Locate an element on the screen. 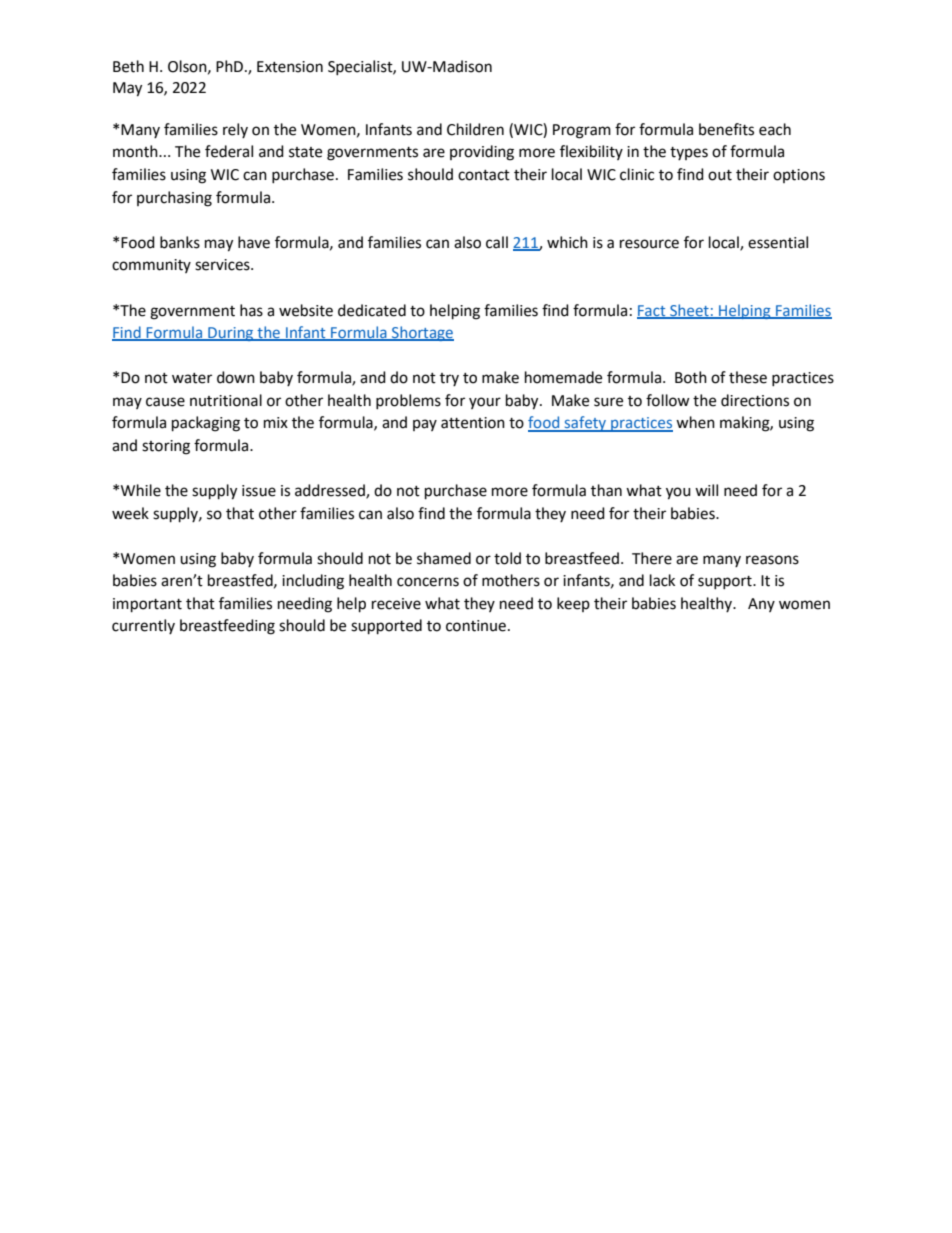 The width and height of the screenshot is (952, 1233). important is located at coordinates (147, 605).
